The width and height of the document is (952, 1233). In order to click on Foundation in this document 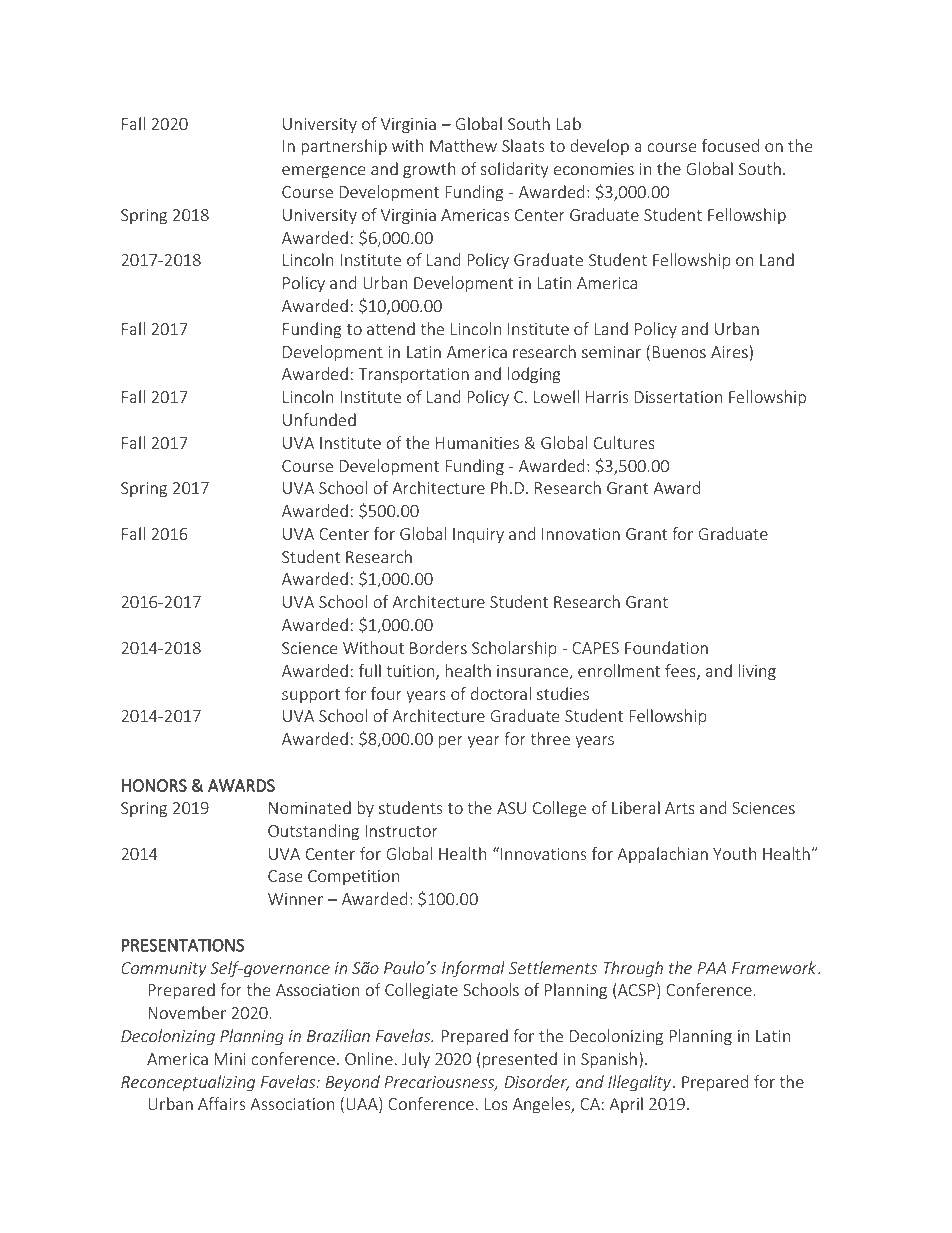, I will do `click(666, 647)`.
